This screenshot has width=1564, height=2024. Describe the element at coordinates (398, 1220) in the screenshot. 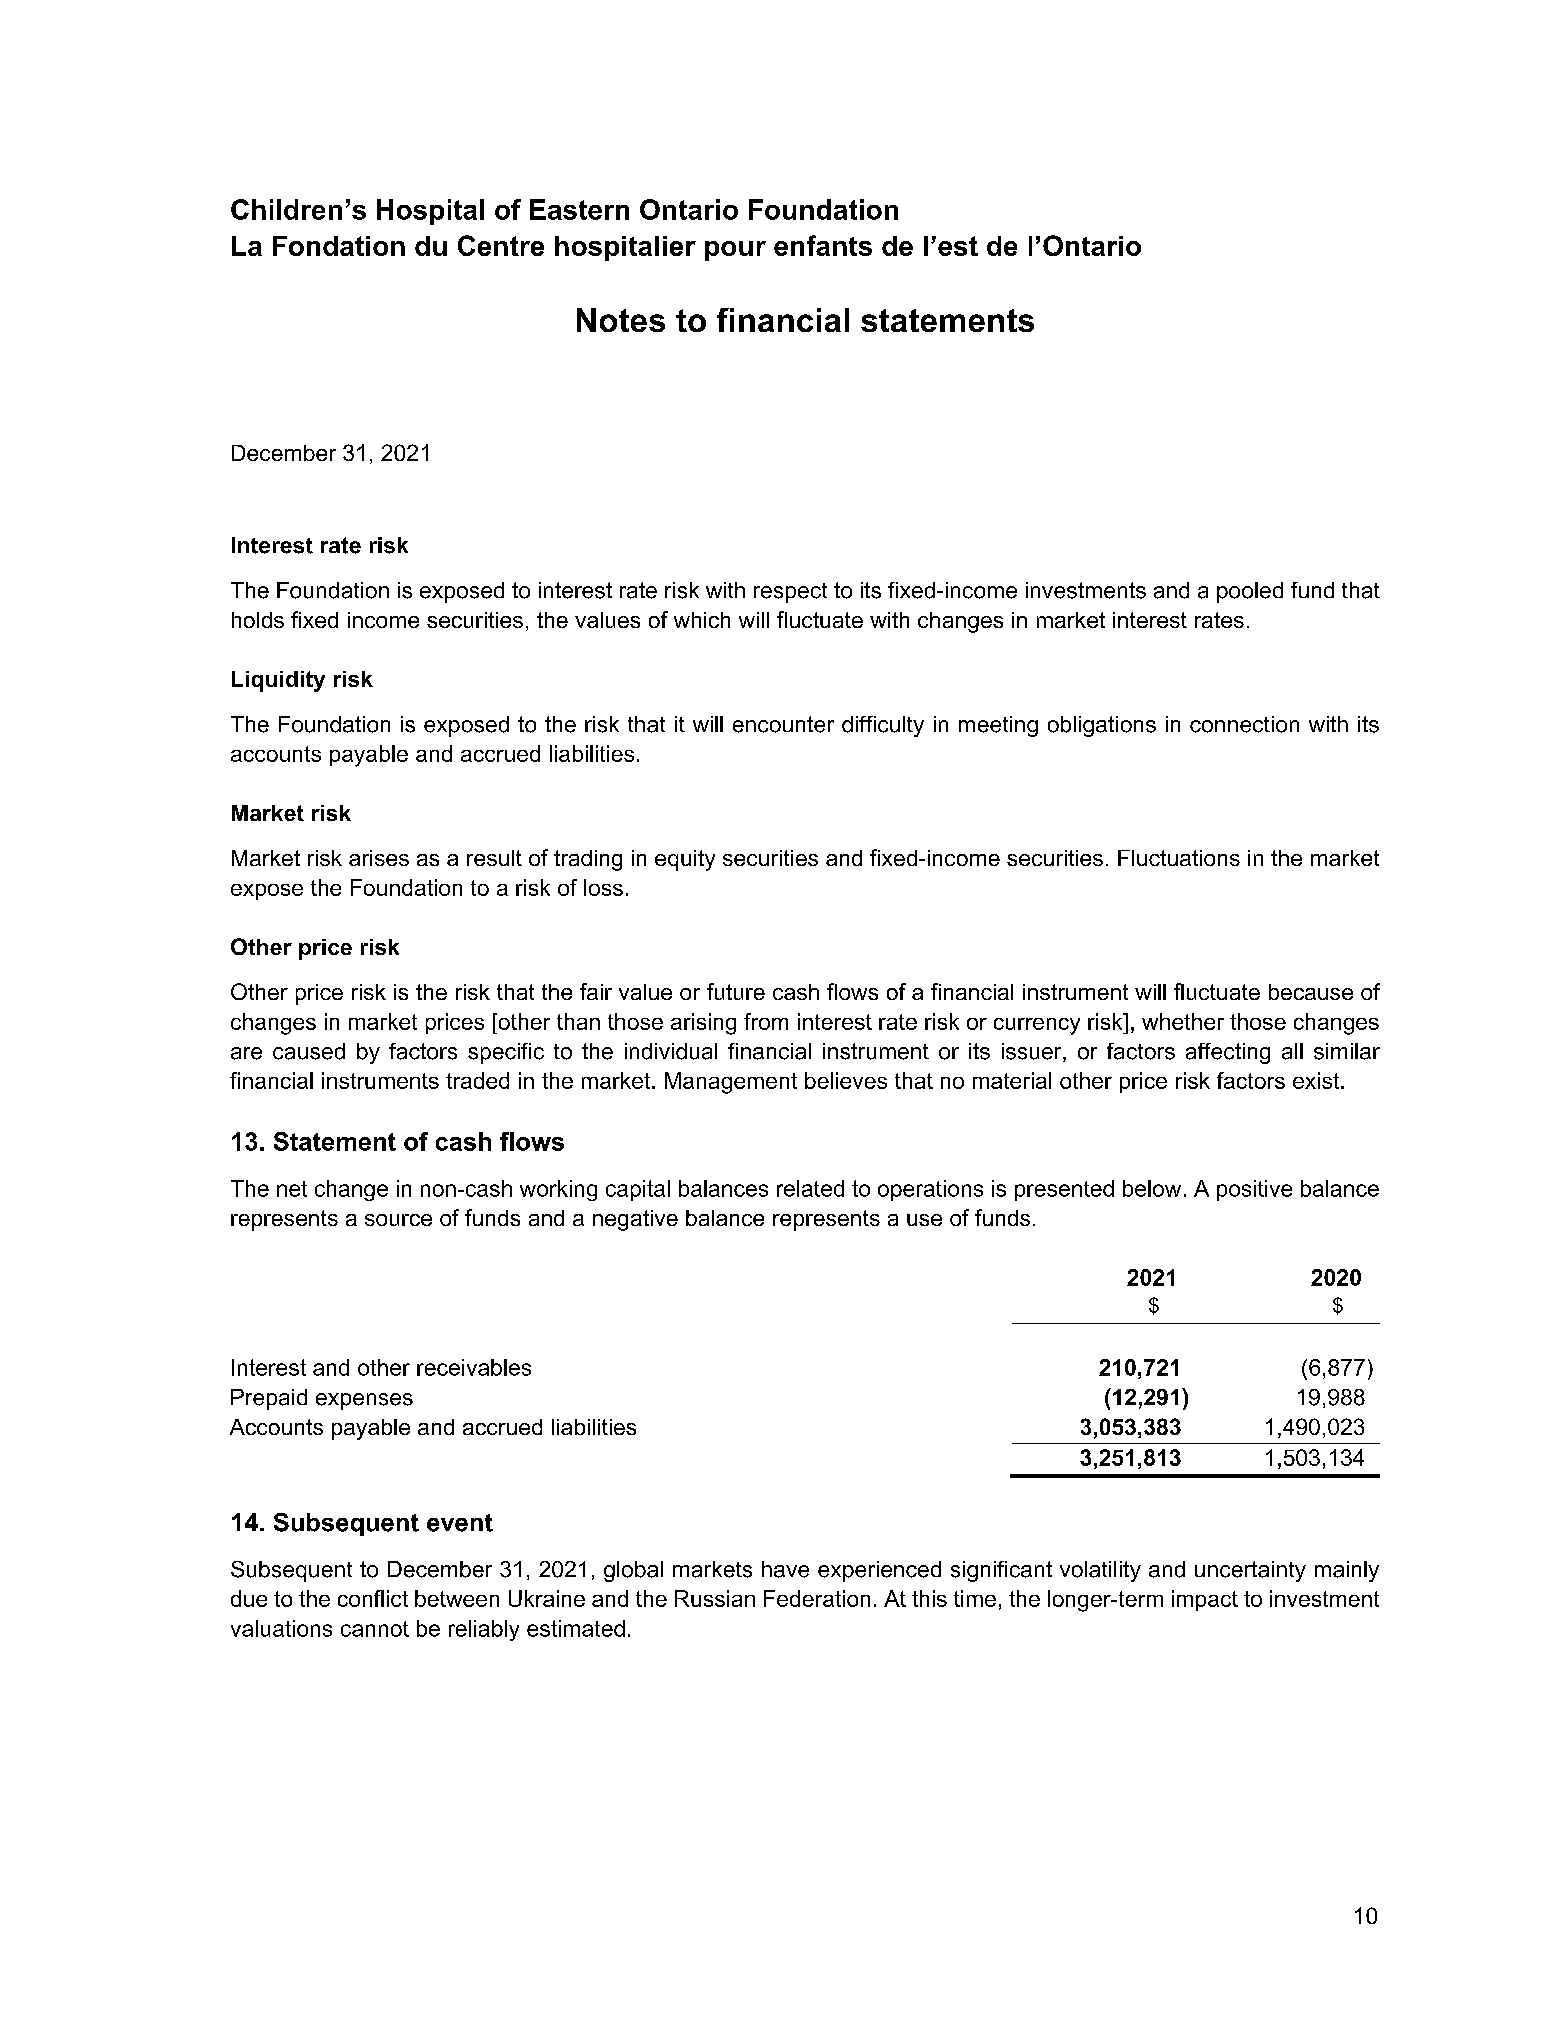

I see `source` at that location.
